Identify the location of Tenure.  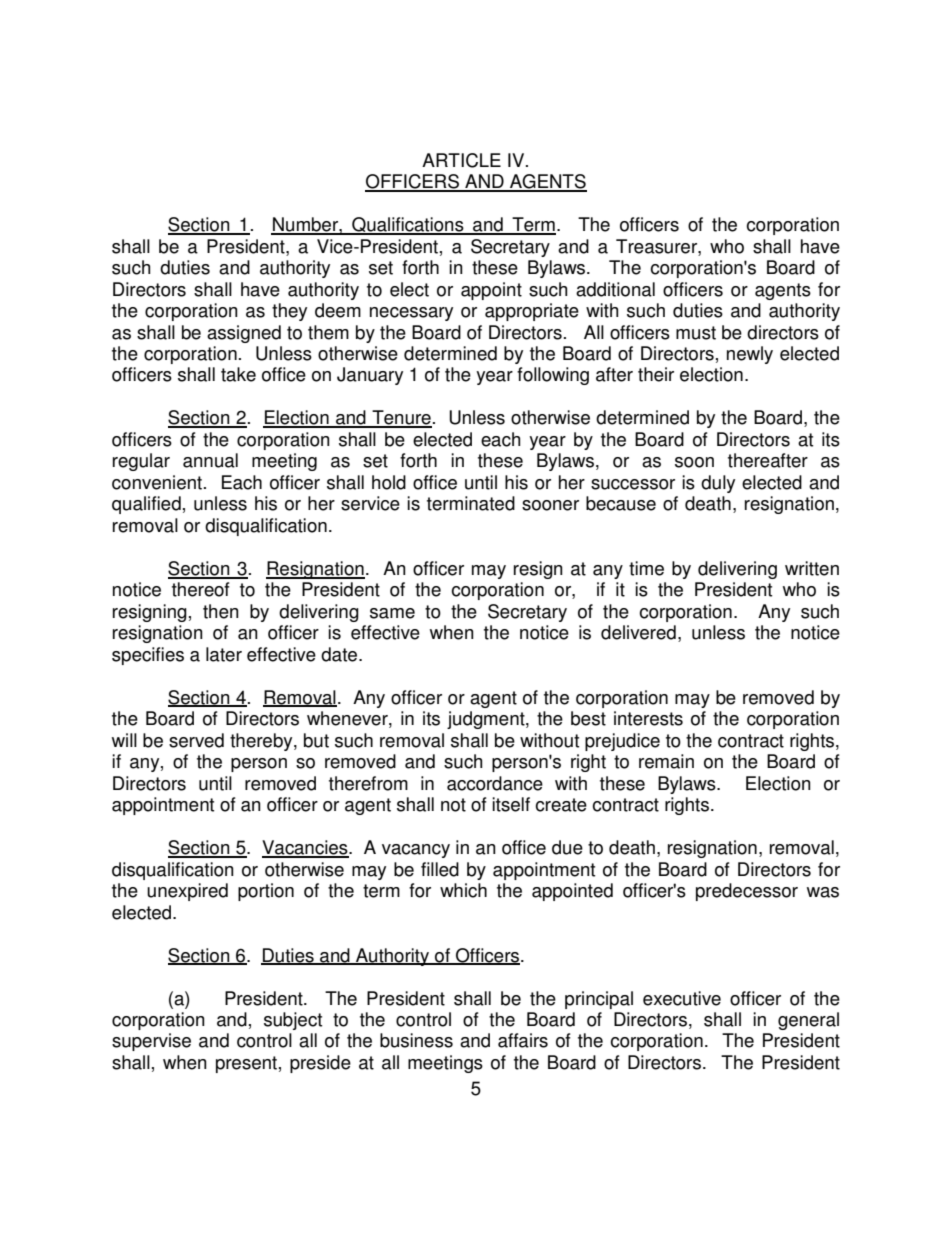
(401, 418).
